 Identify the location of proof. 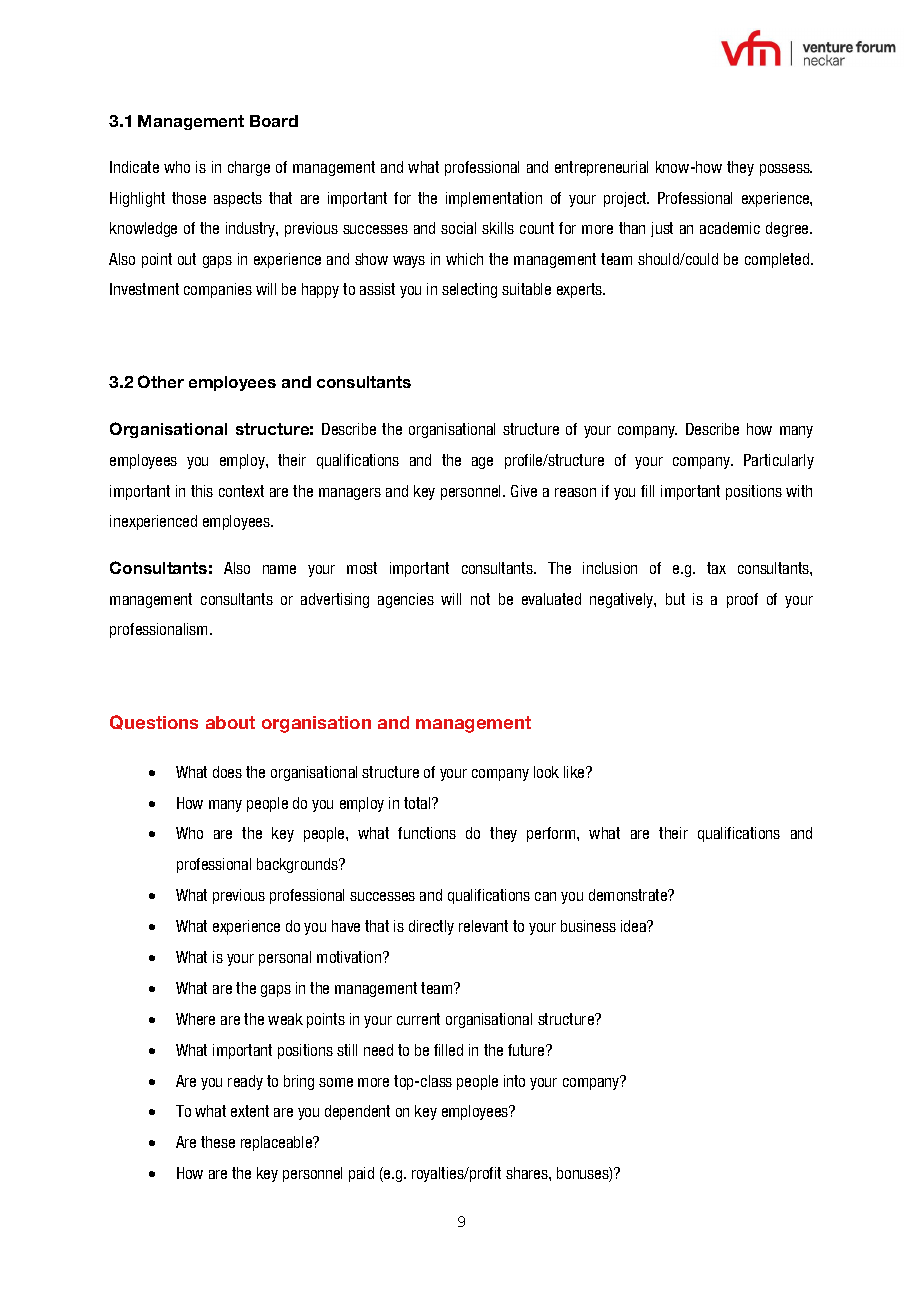
(742, 600).
